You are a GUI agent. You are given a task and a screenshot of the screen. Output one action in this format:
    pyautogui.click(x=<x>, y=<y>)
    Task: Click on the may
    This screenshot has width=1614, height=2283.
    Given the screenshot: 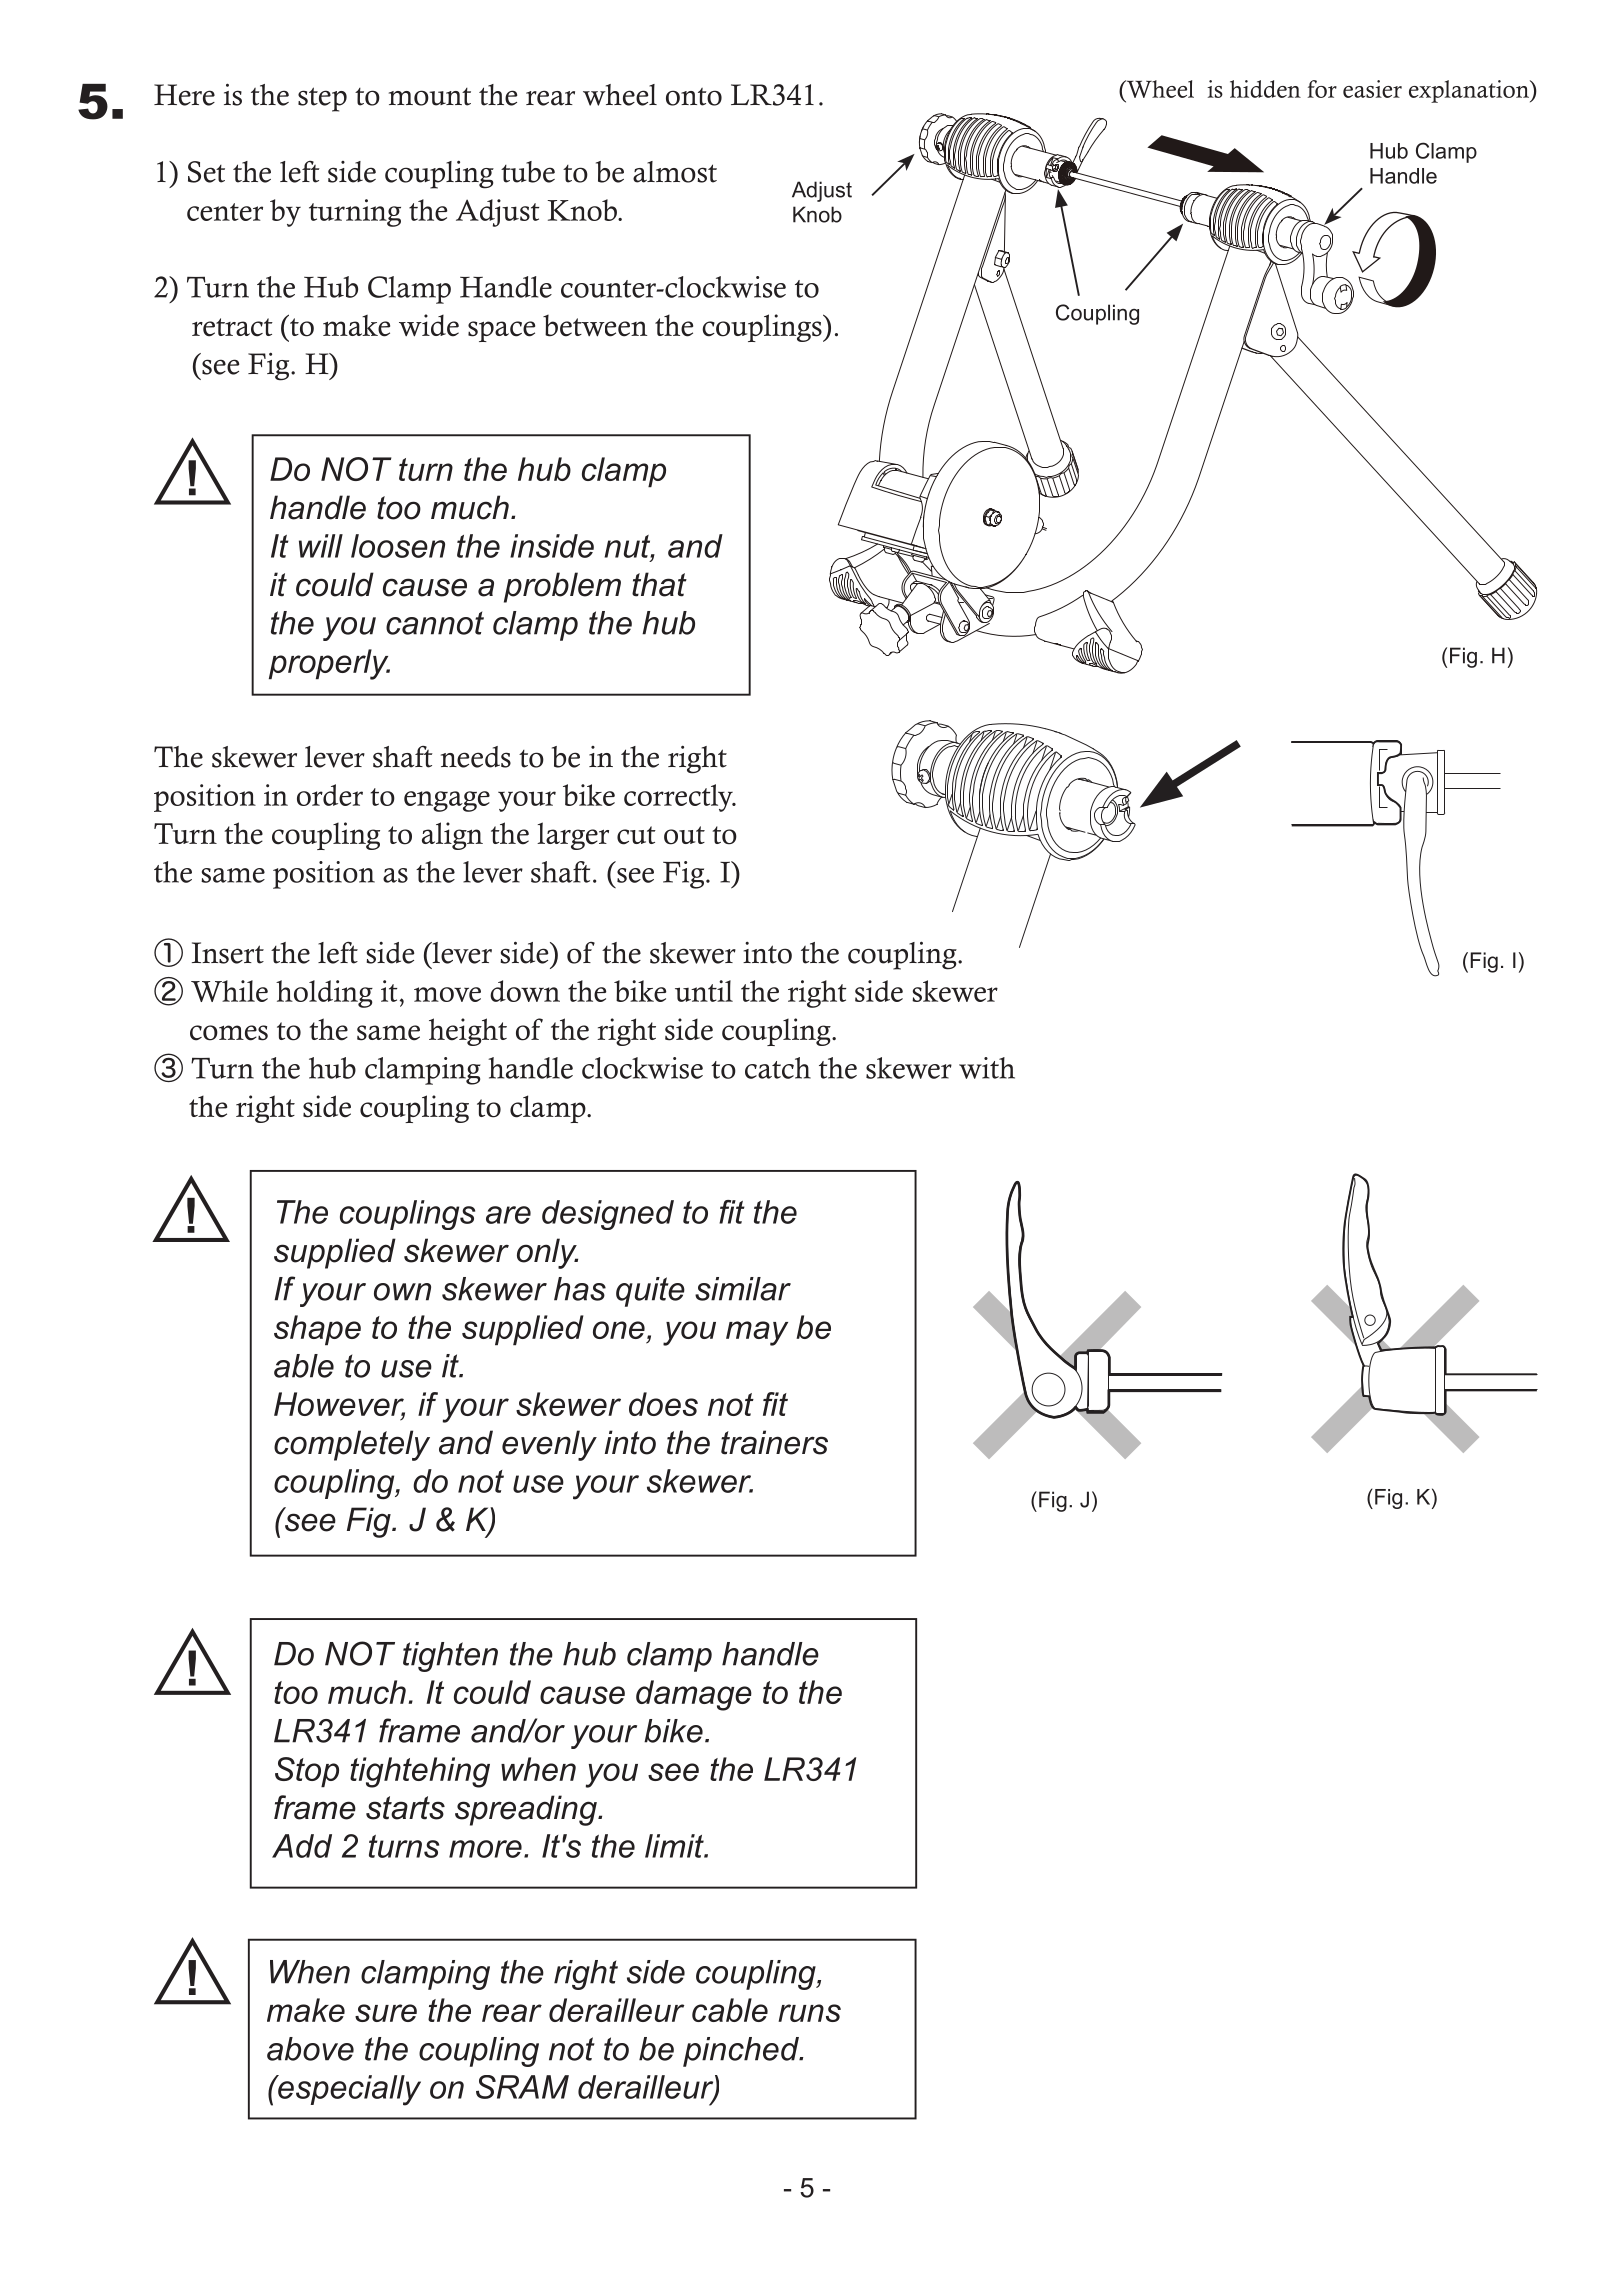 What is the action you would take?
    pyautogui.click(x=757, y=1333)
